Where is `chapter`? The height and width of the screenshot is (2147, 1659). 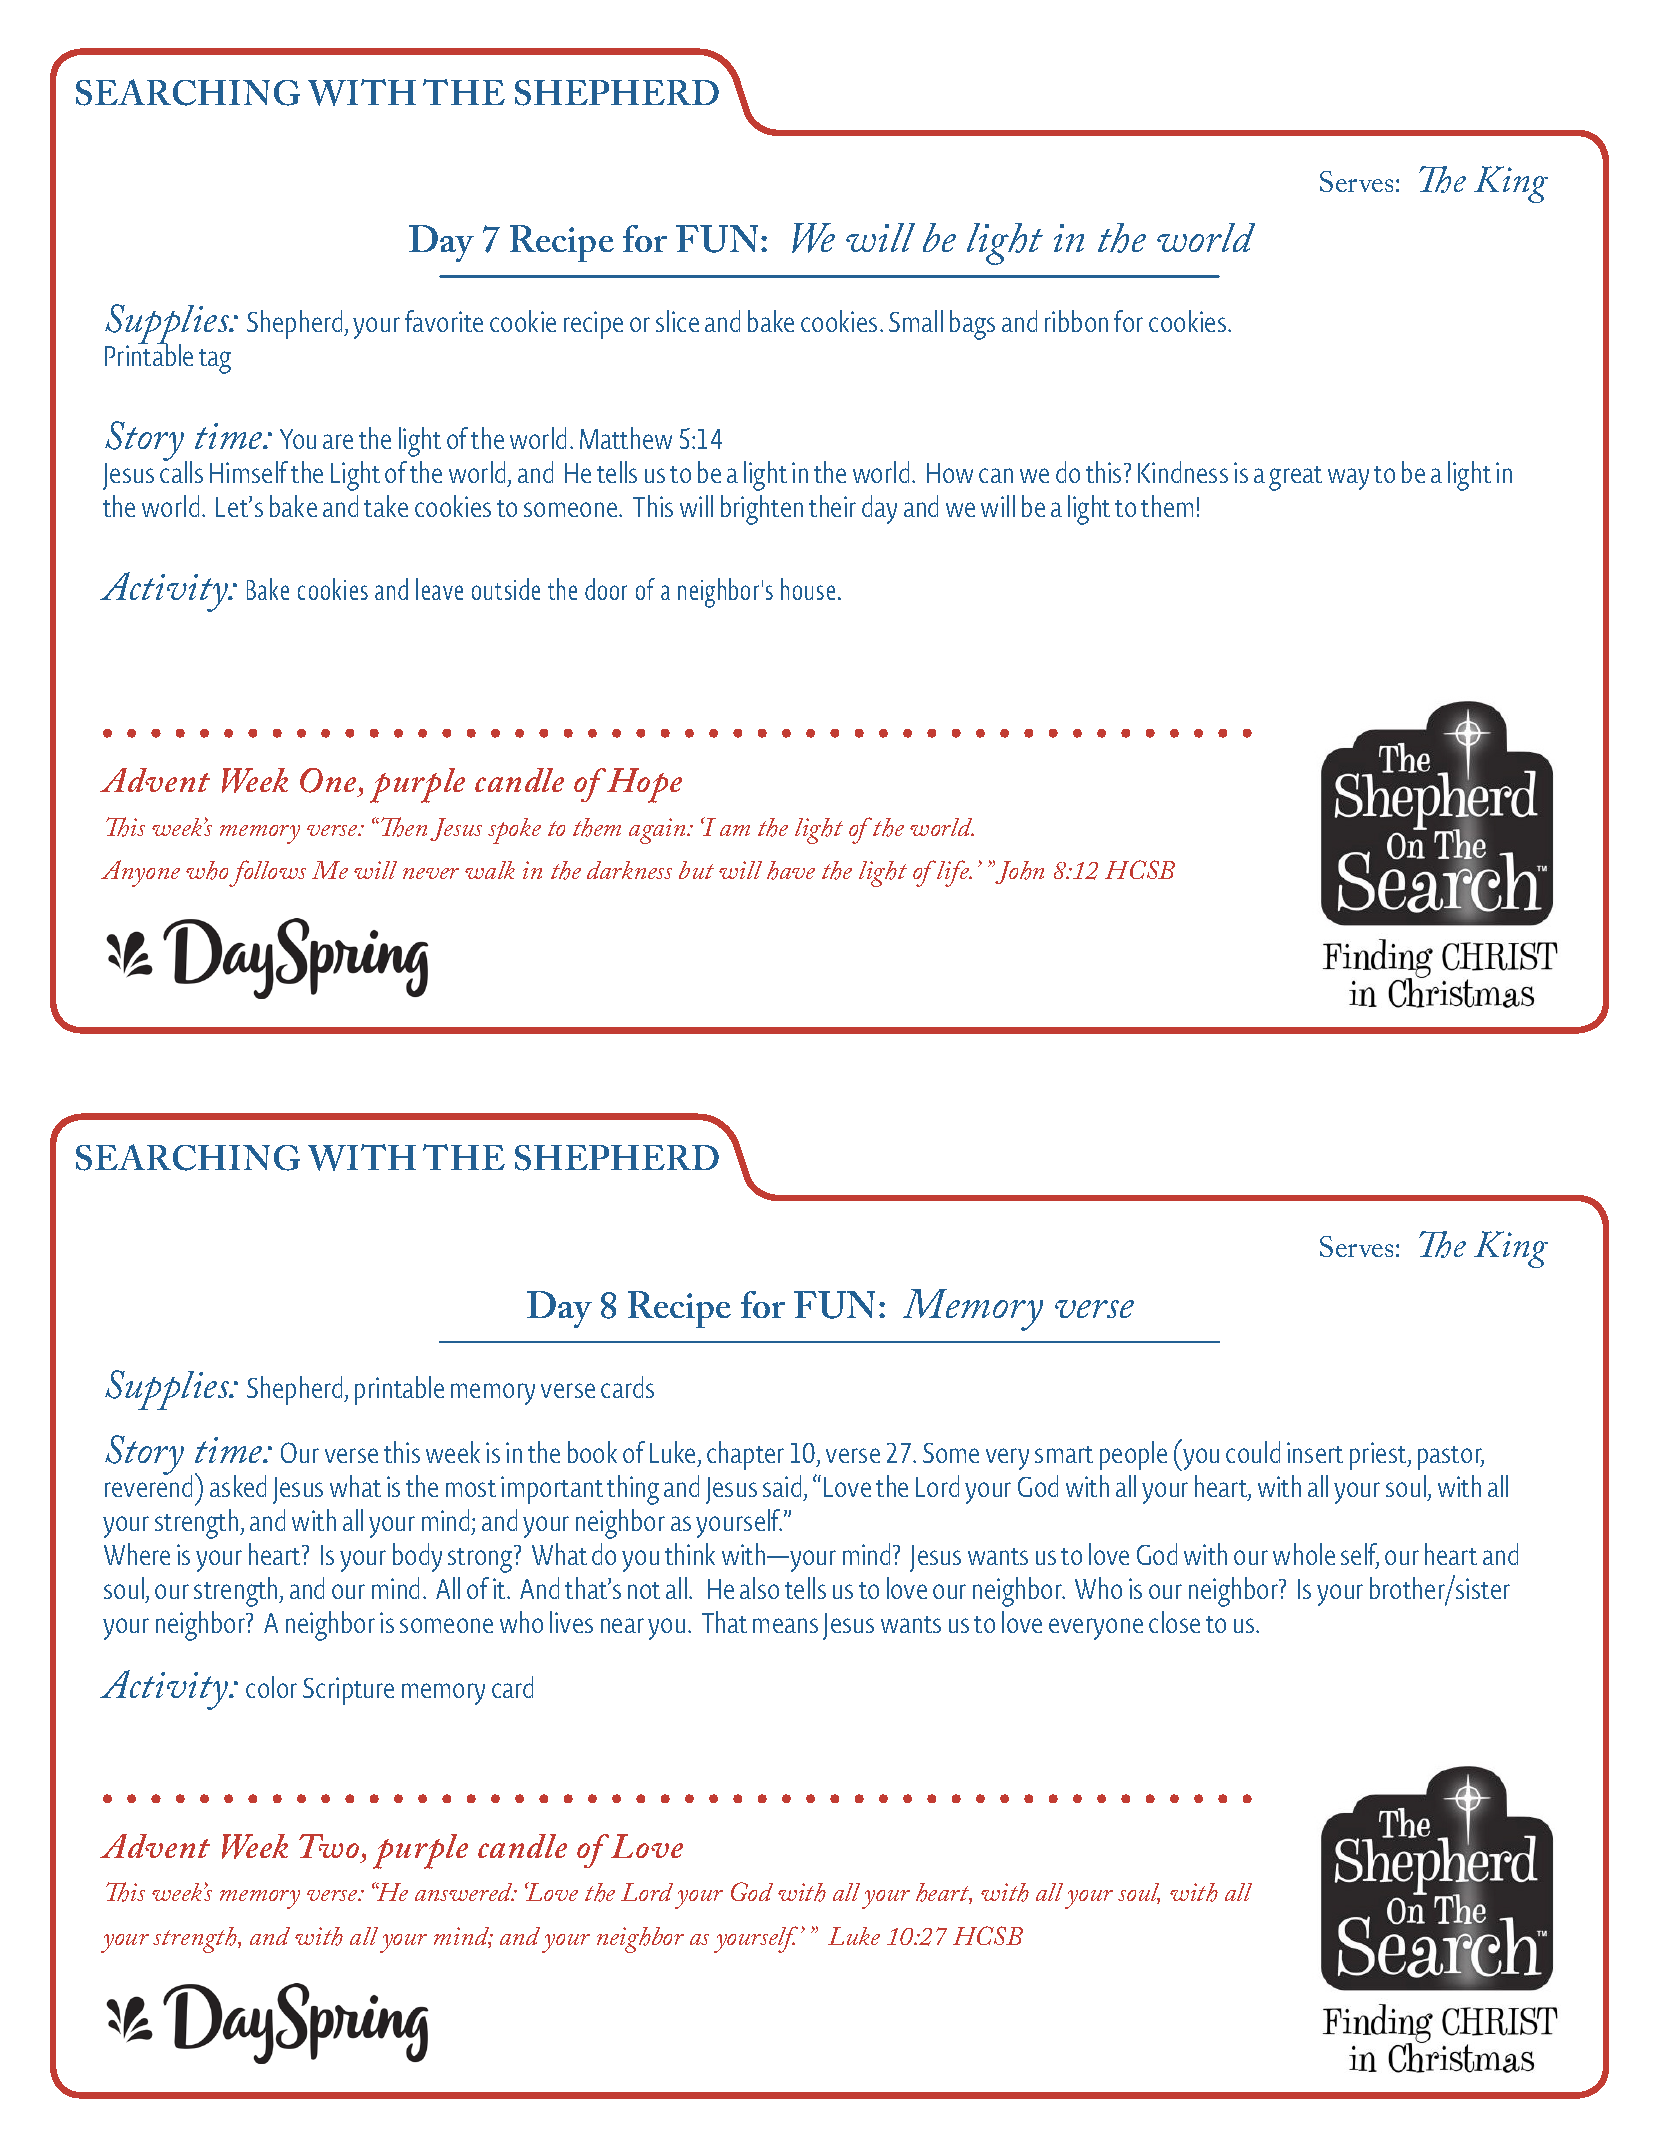
chapter is located at coordinates (745, 1455).
